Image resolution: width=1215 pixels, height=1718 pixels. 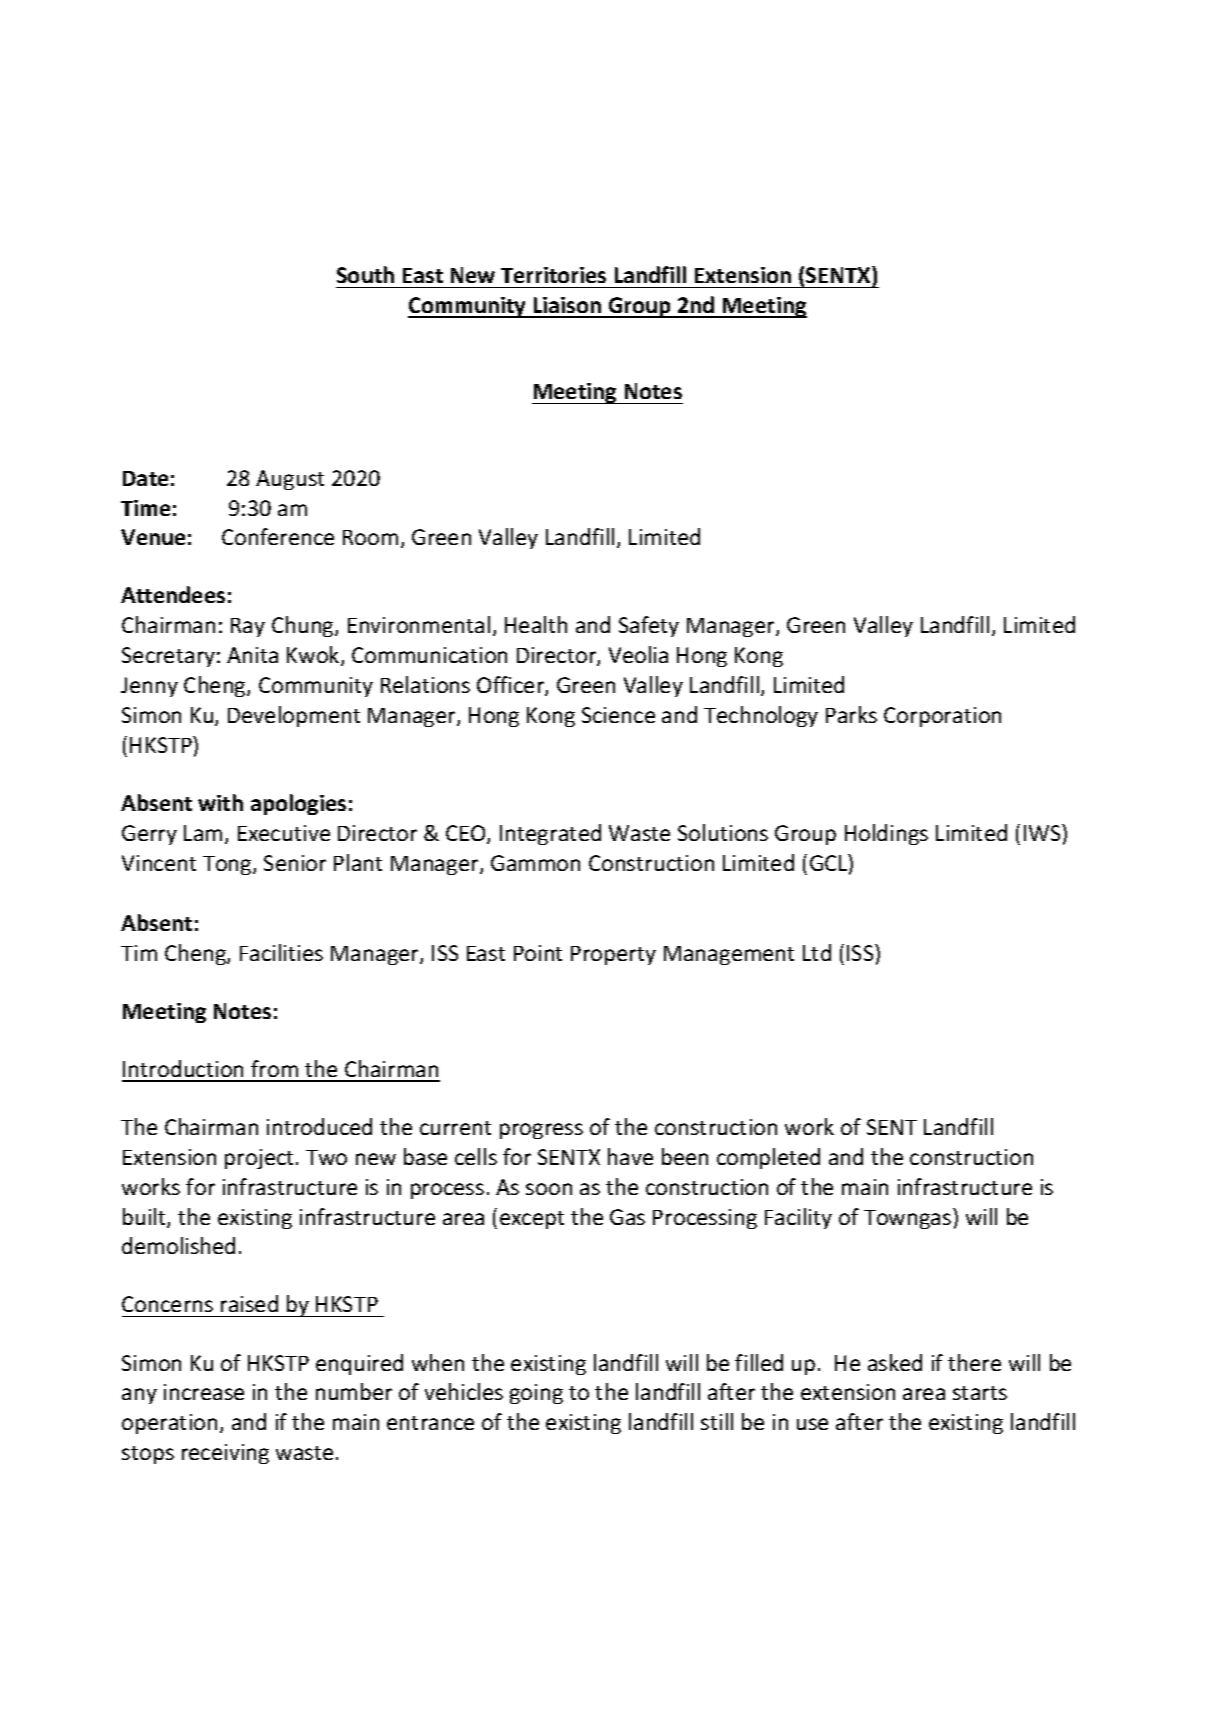 What do you see at coordinates (225, 1454) in the document?
I see `receiving` at bounding box center [225, 1454].
